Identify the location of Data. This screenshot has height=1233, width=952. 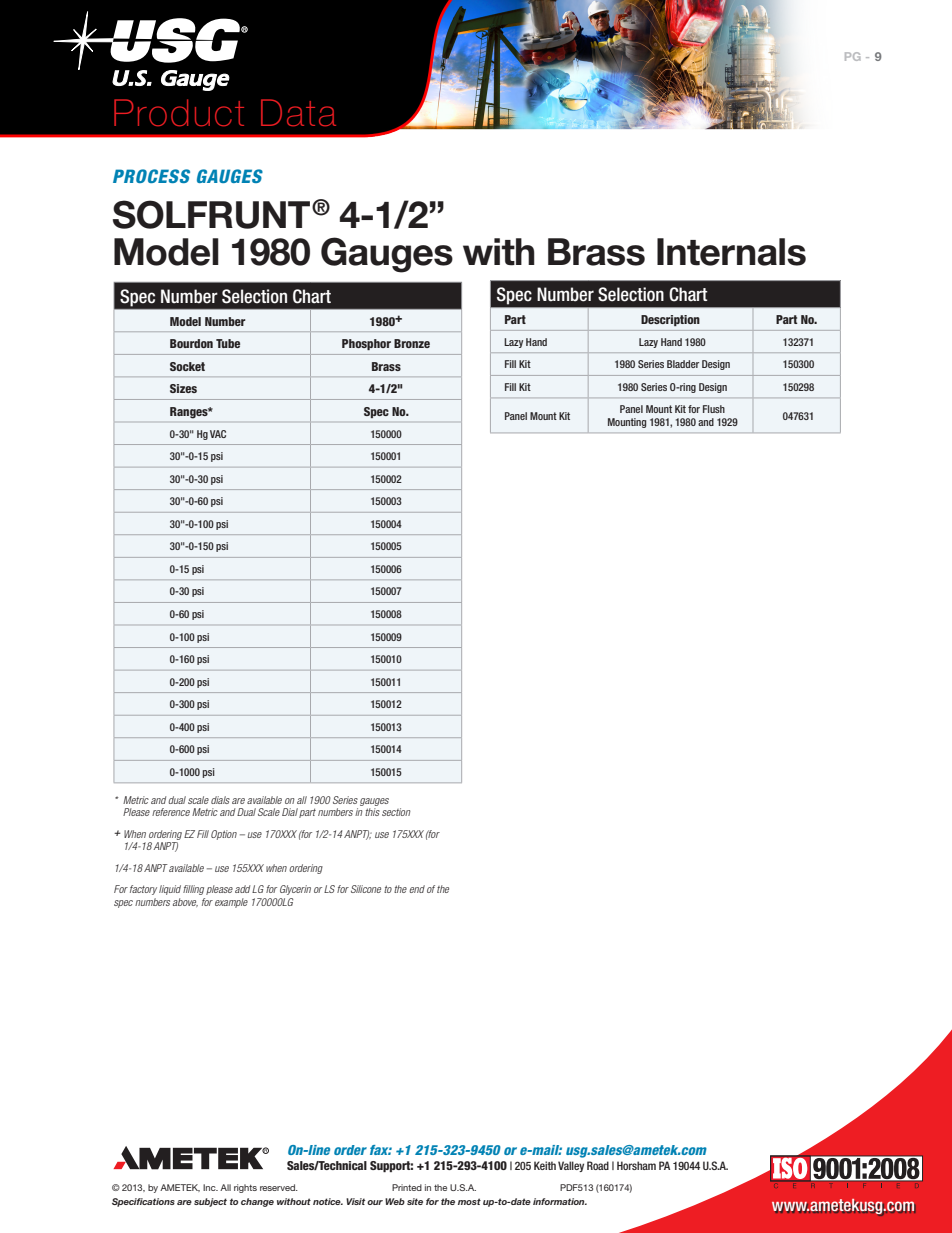
(298, 112).
